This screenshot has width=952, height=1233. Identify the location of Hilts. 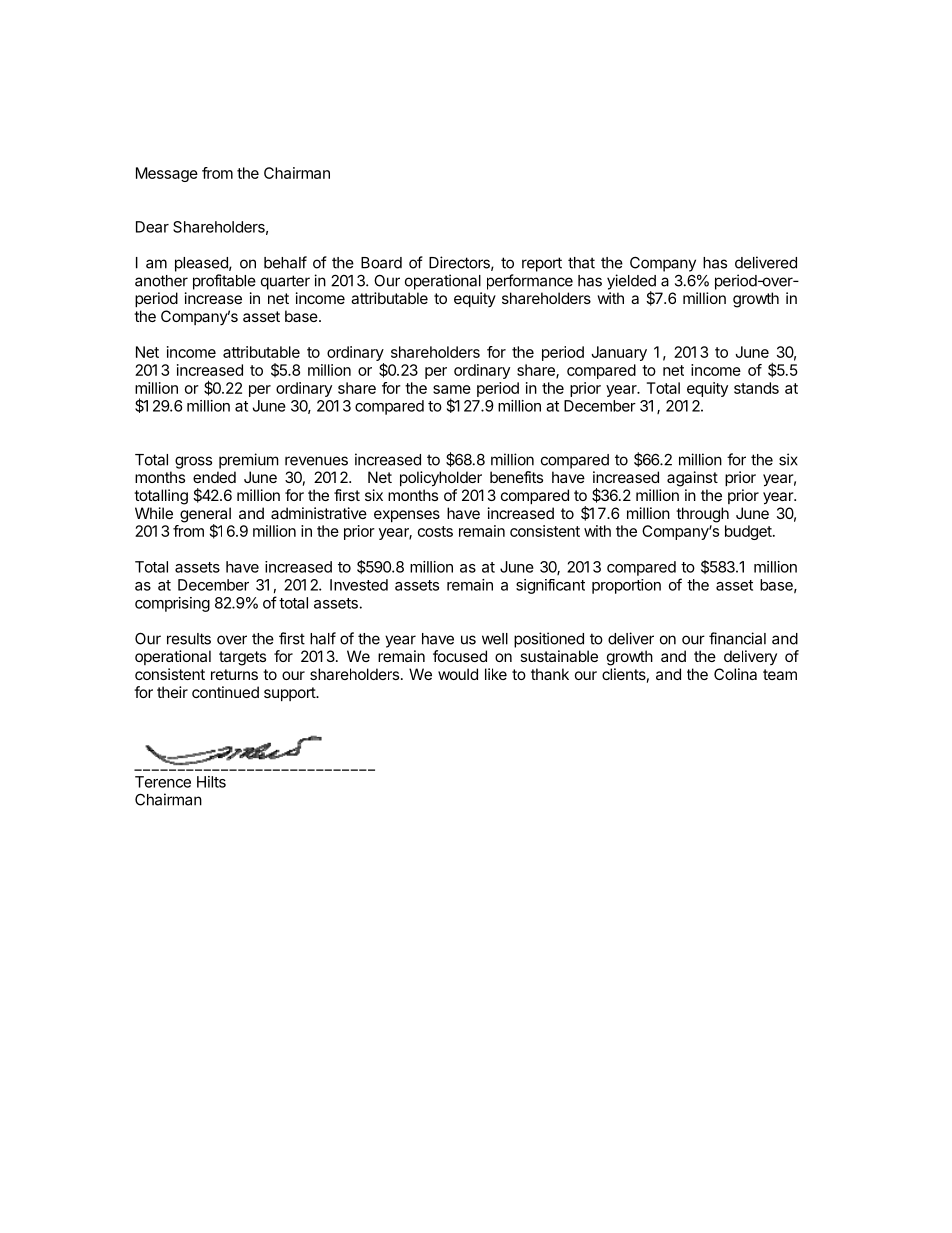
(211, 782).
